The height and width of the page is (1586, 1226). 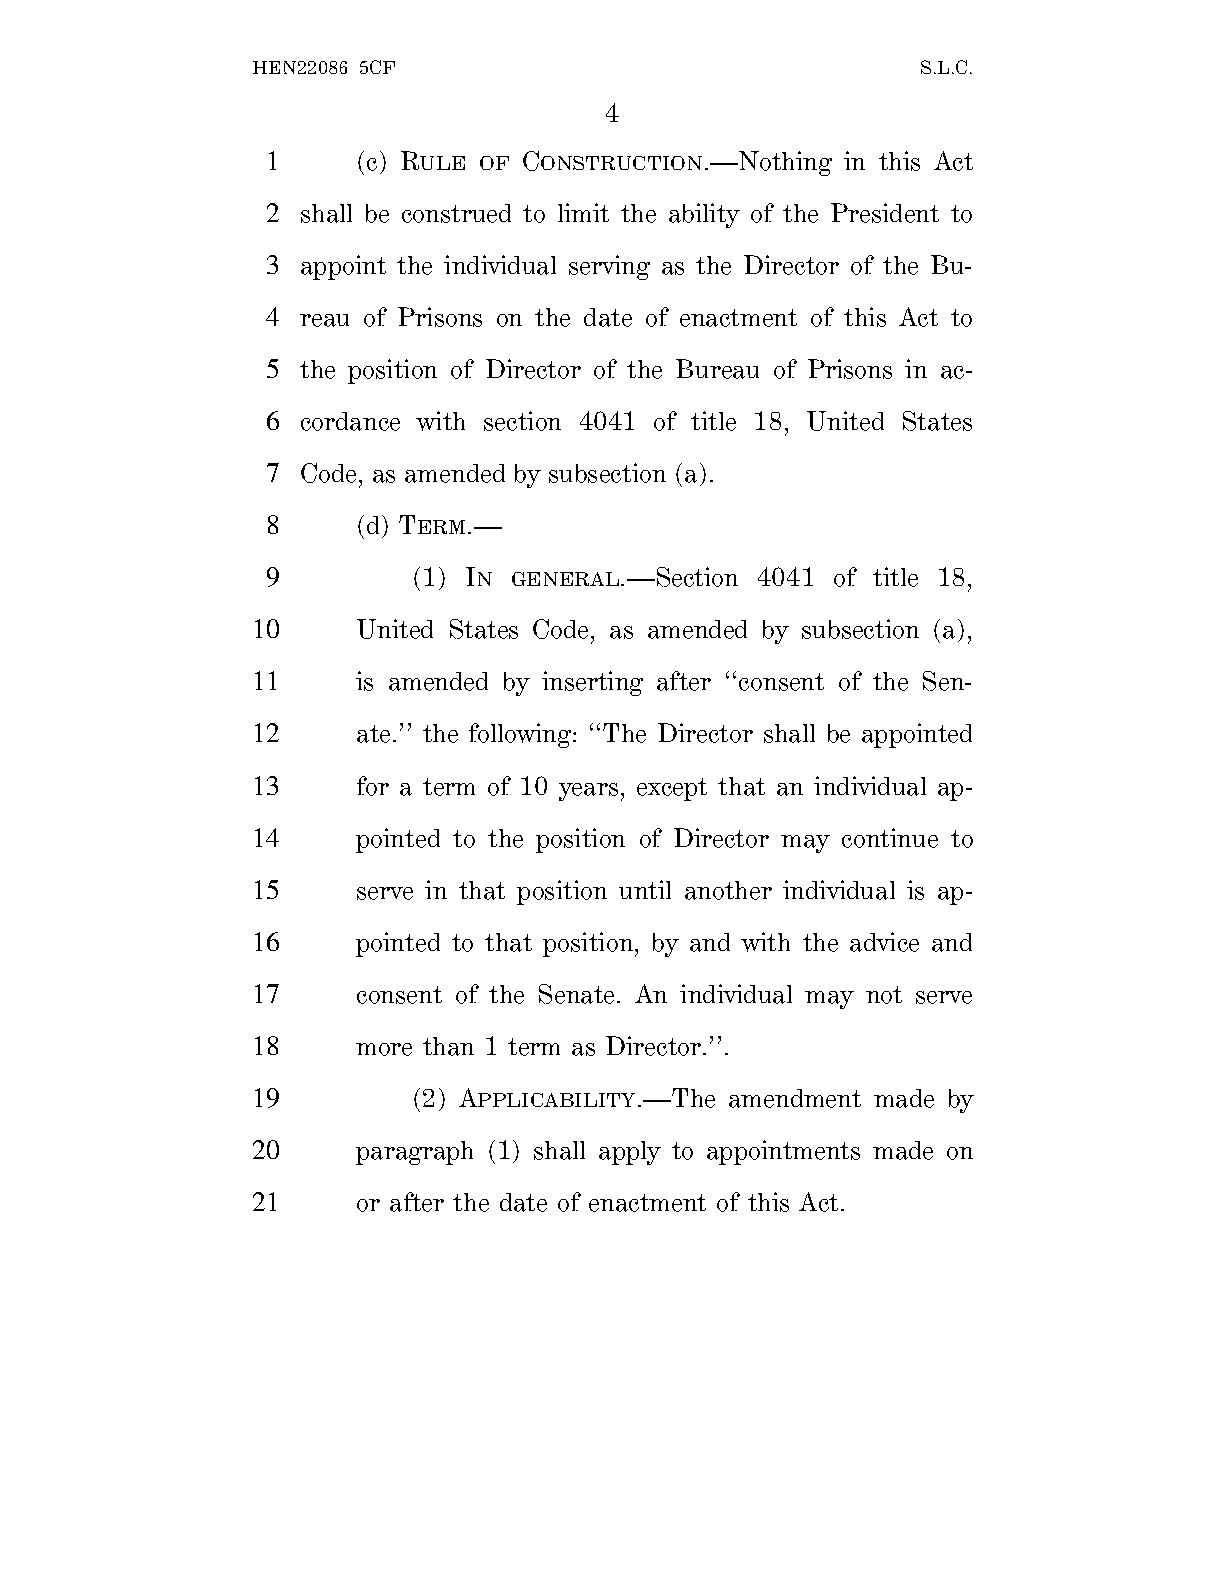 I want to click on following, so click(x=521, y=735).
